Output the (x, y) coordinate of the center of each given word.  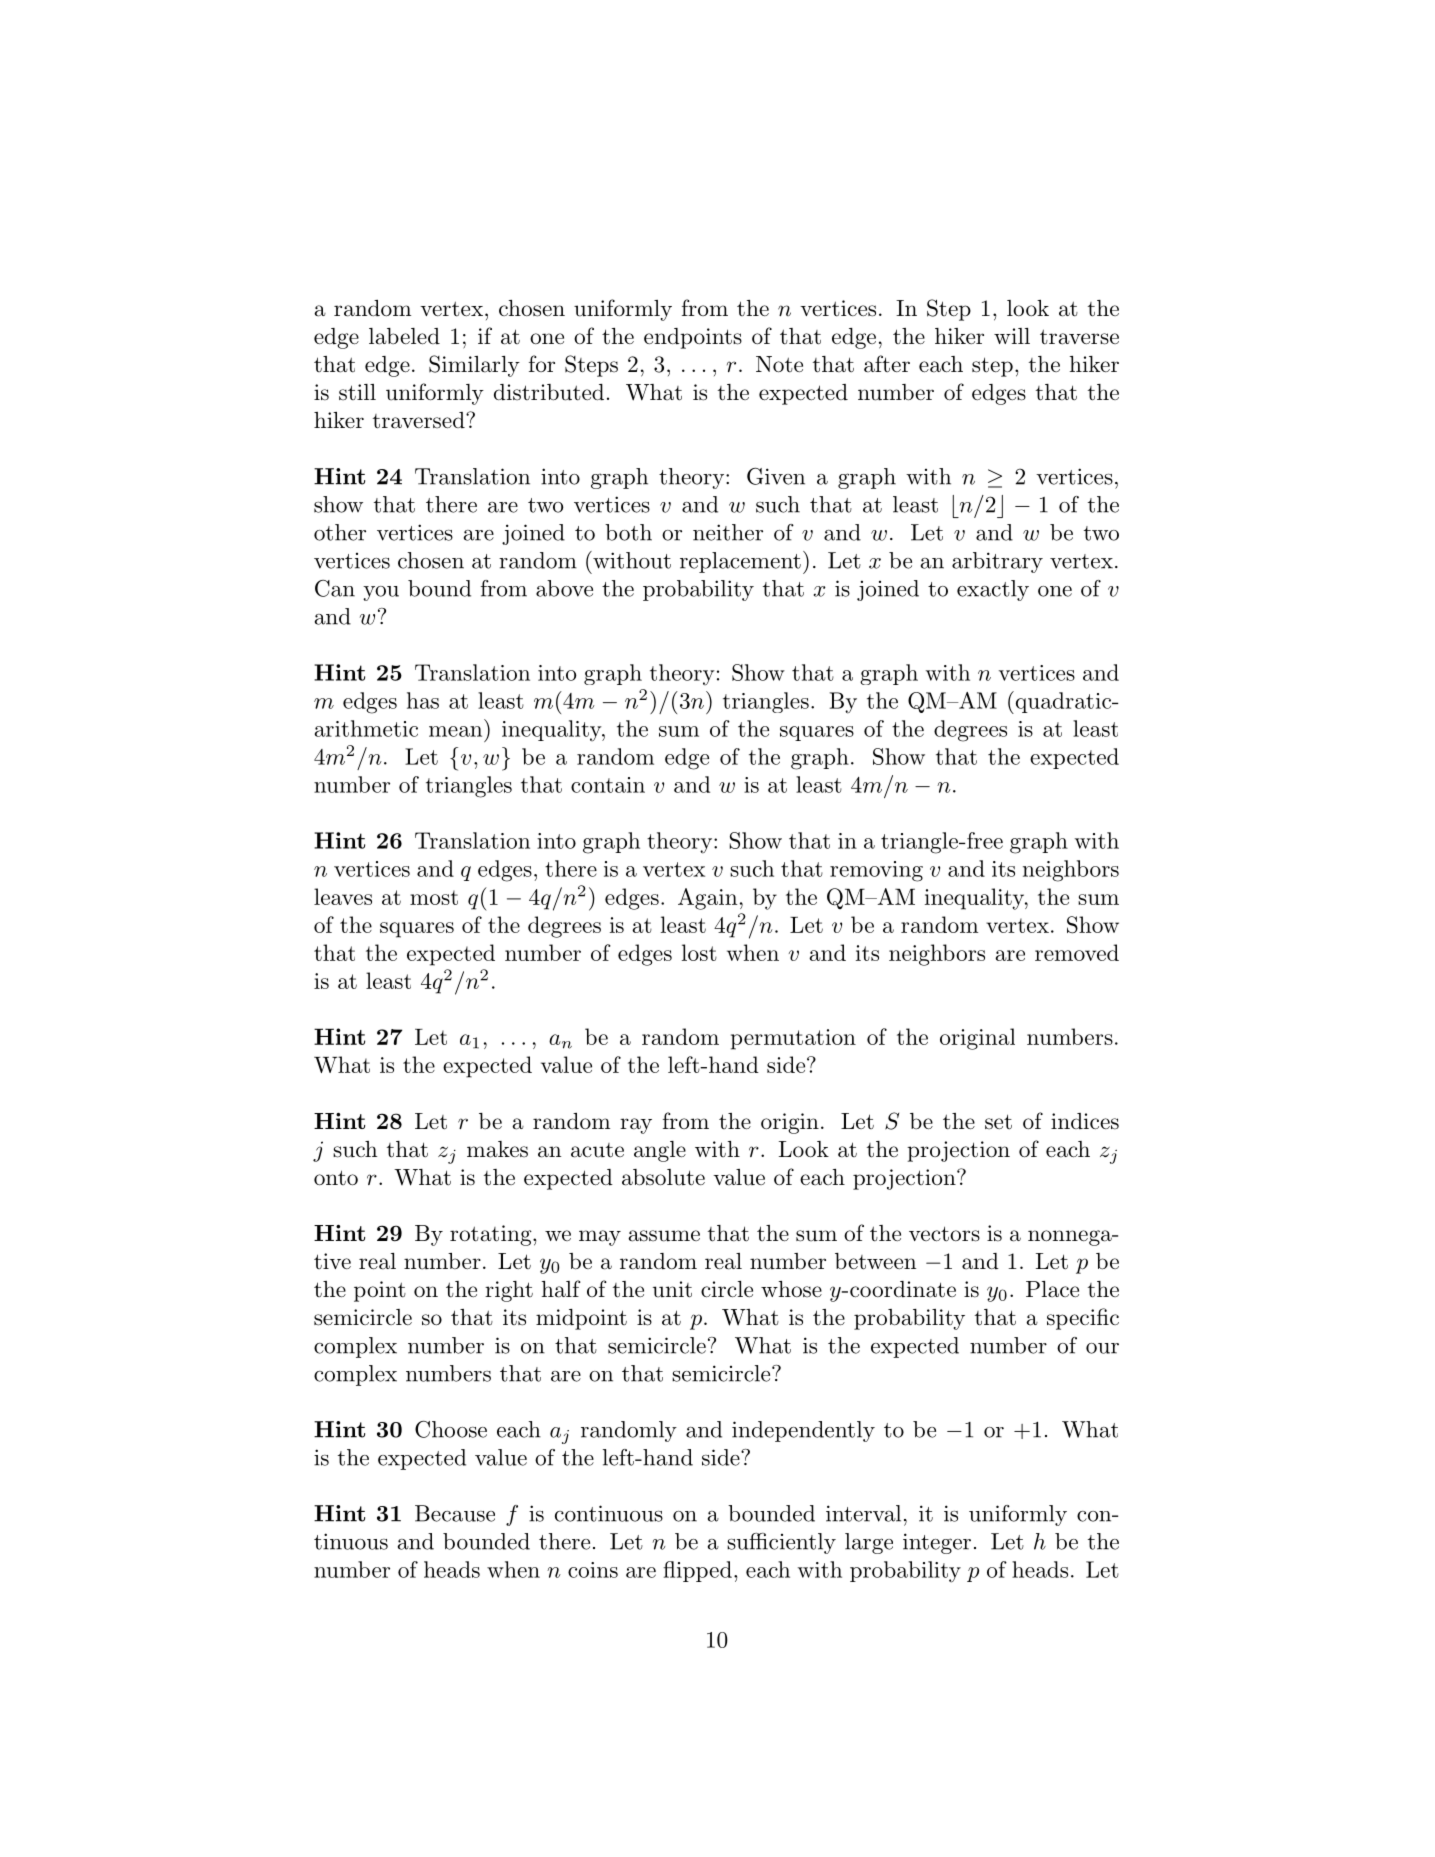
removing (876, 871)
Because (455, 1513)
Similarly (474, 366)
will (1012, 336)
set (998, 1122)
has (423, 700)
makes (497, 1149)
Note (779, 364)
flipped (697, 1571)
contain (608, 785)
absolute (663, 1177)
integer (937, 1543)
